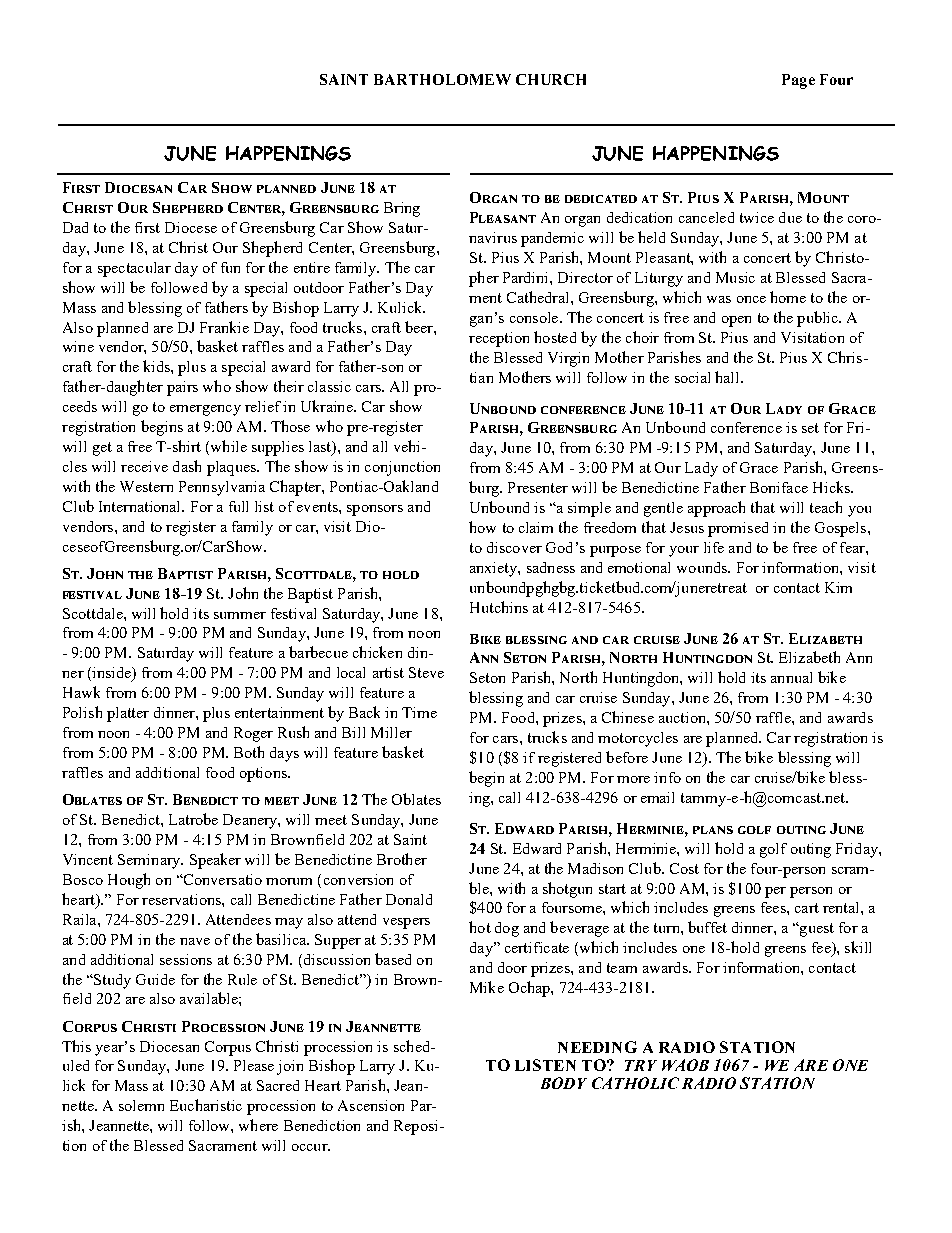  What do you see at coordinates (798, 81) in the document?
I see `Page` at bounding box center [798, 81].
